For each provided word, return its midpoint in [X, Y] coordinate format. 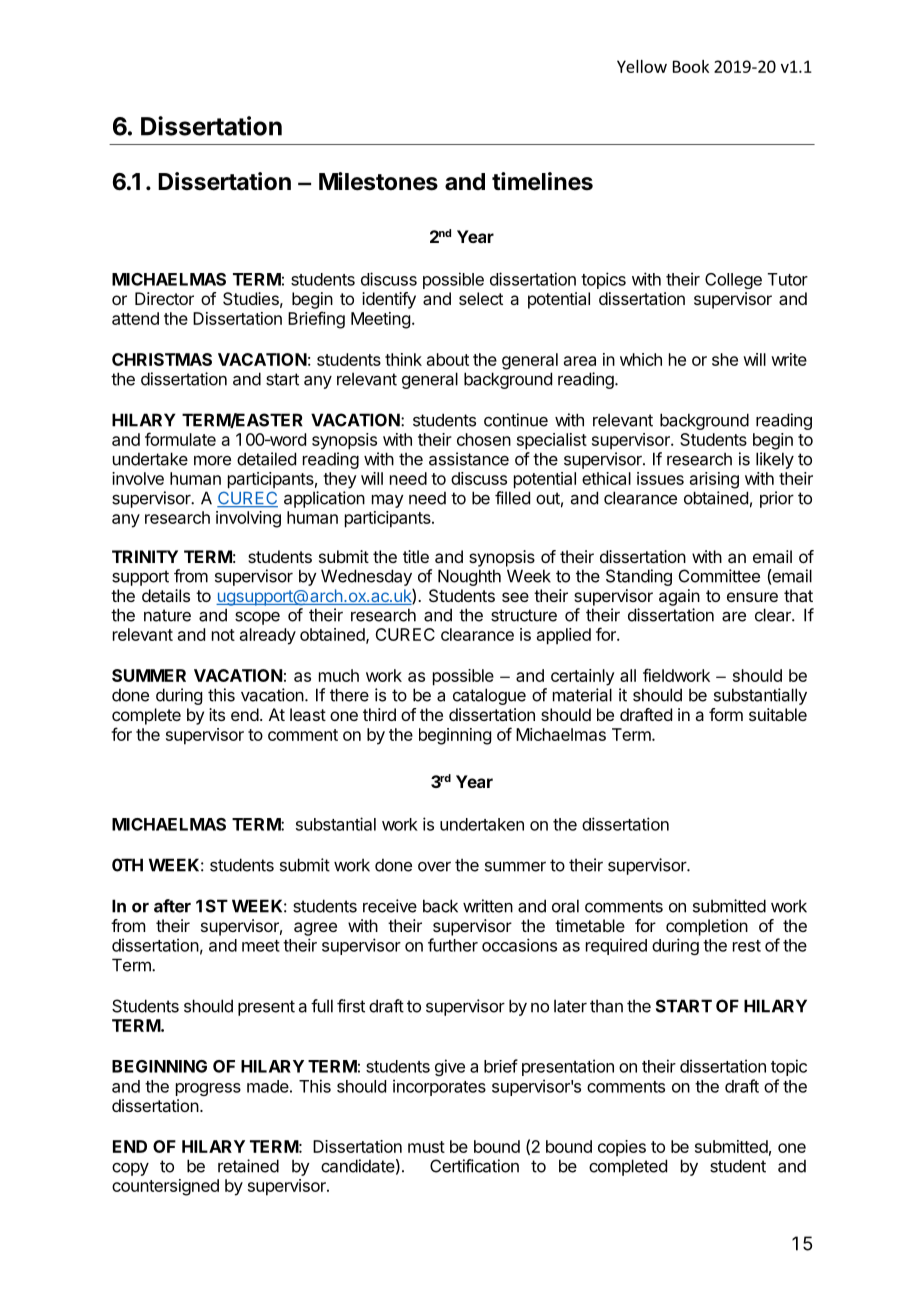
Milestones [378, 181]
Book [691, 66]
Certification [474, 1166]
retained [248, 1166]
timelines [542, 181]
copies [622, 1148]
